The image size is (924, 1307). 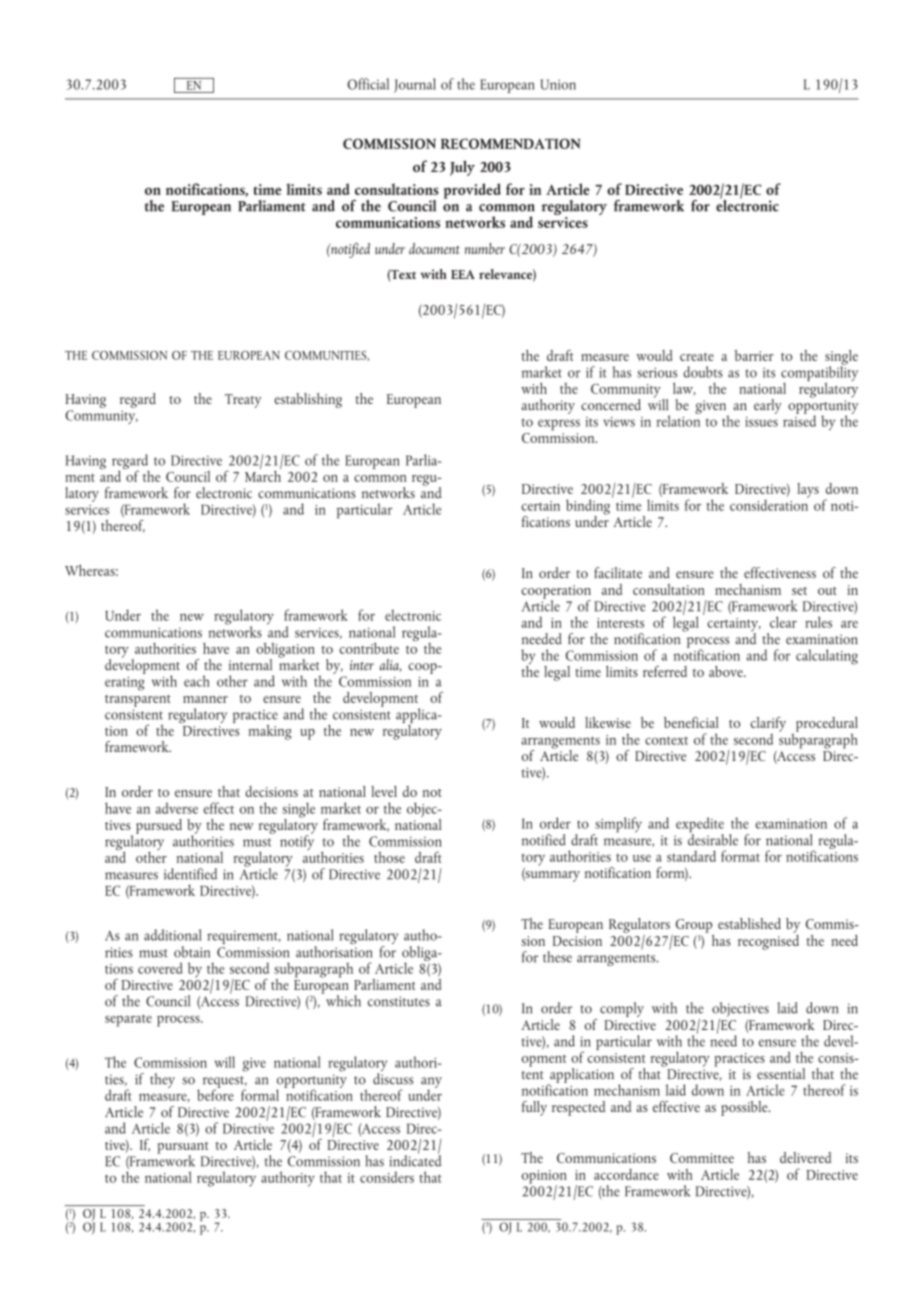 I want to click on each, so click(x=197, y=681).
